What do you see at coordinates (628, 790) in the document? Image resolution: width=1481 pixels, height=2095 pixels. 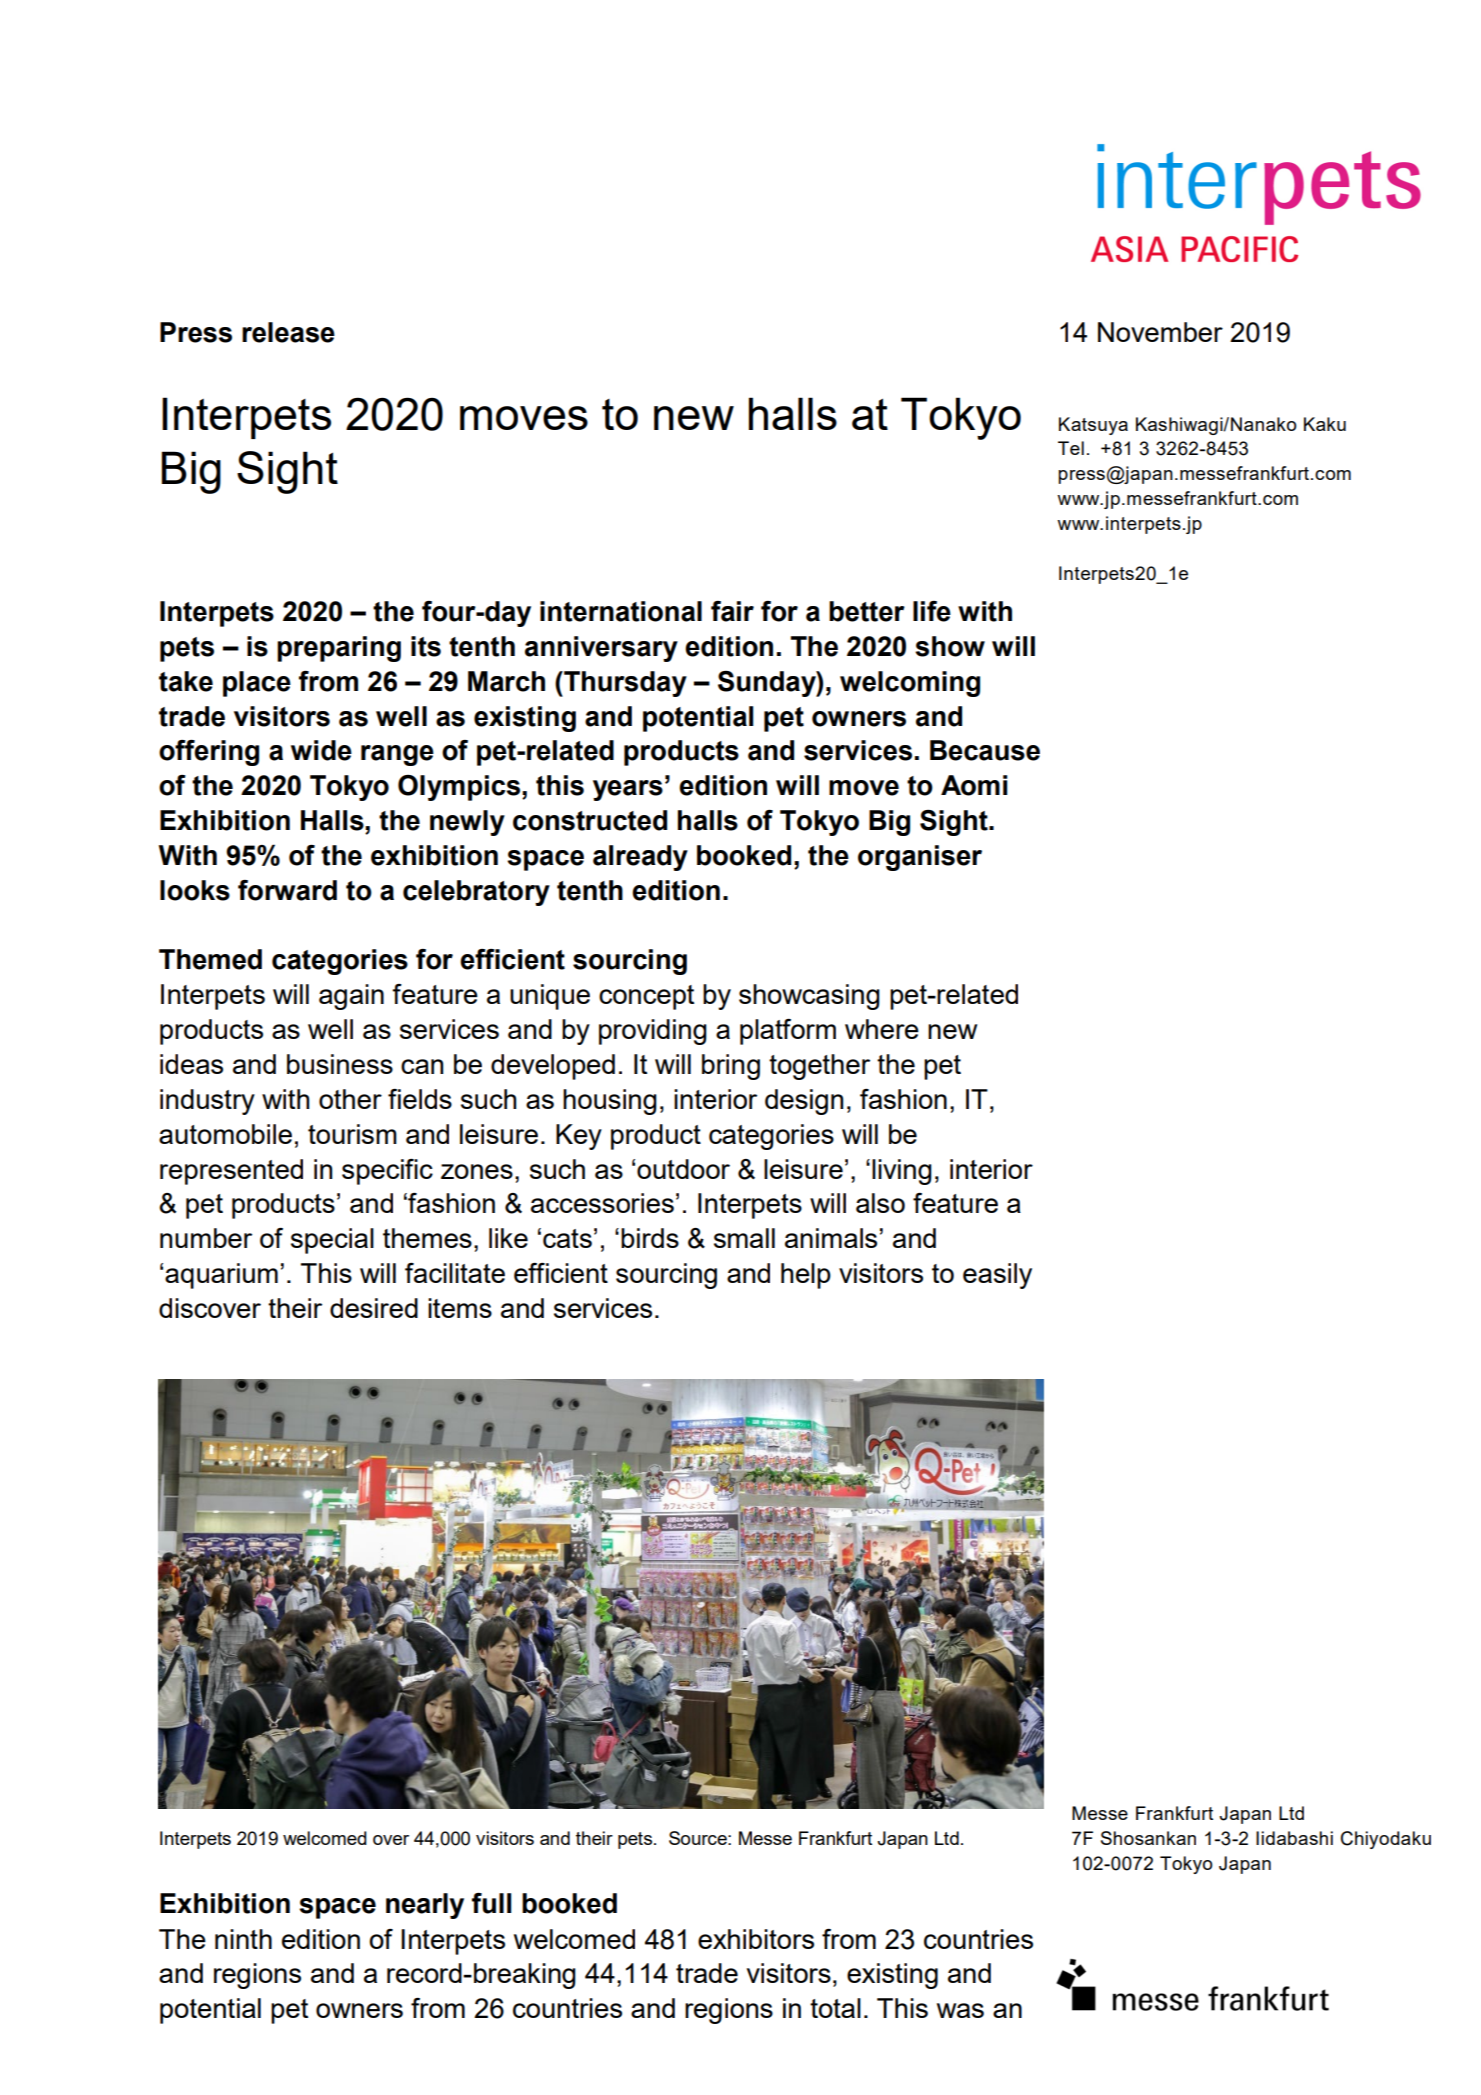 I see `years` at bounding box center [628, 790].
